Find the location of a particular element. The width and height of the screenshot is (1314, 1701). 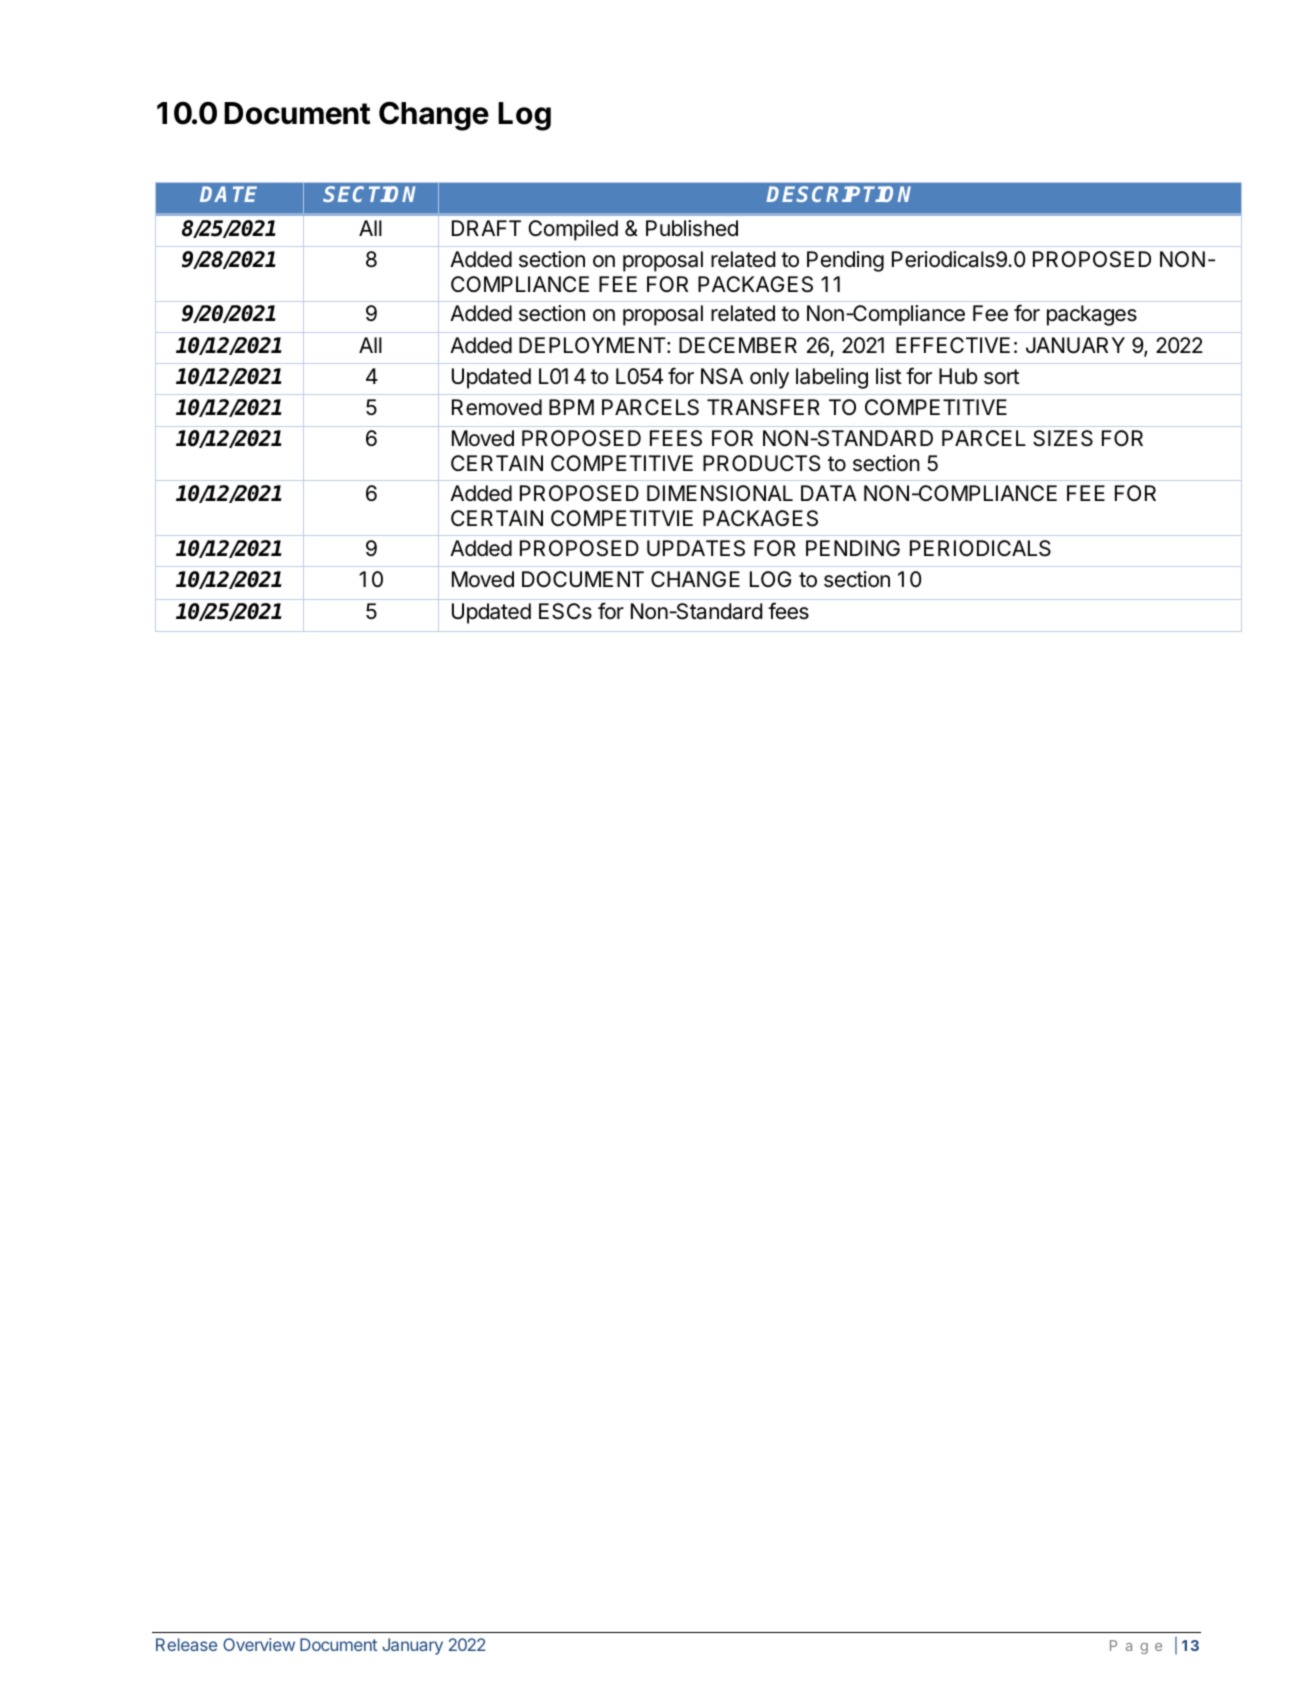

Release is located at coordinates (186, 1644).
